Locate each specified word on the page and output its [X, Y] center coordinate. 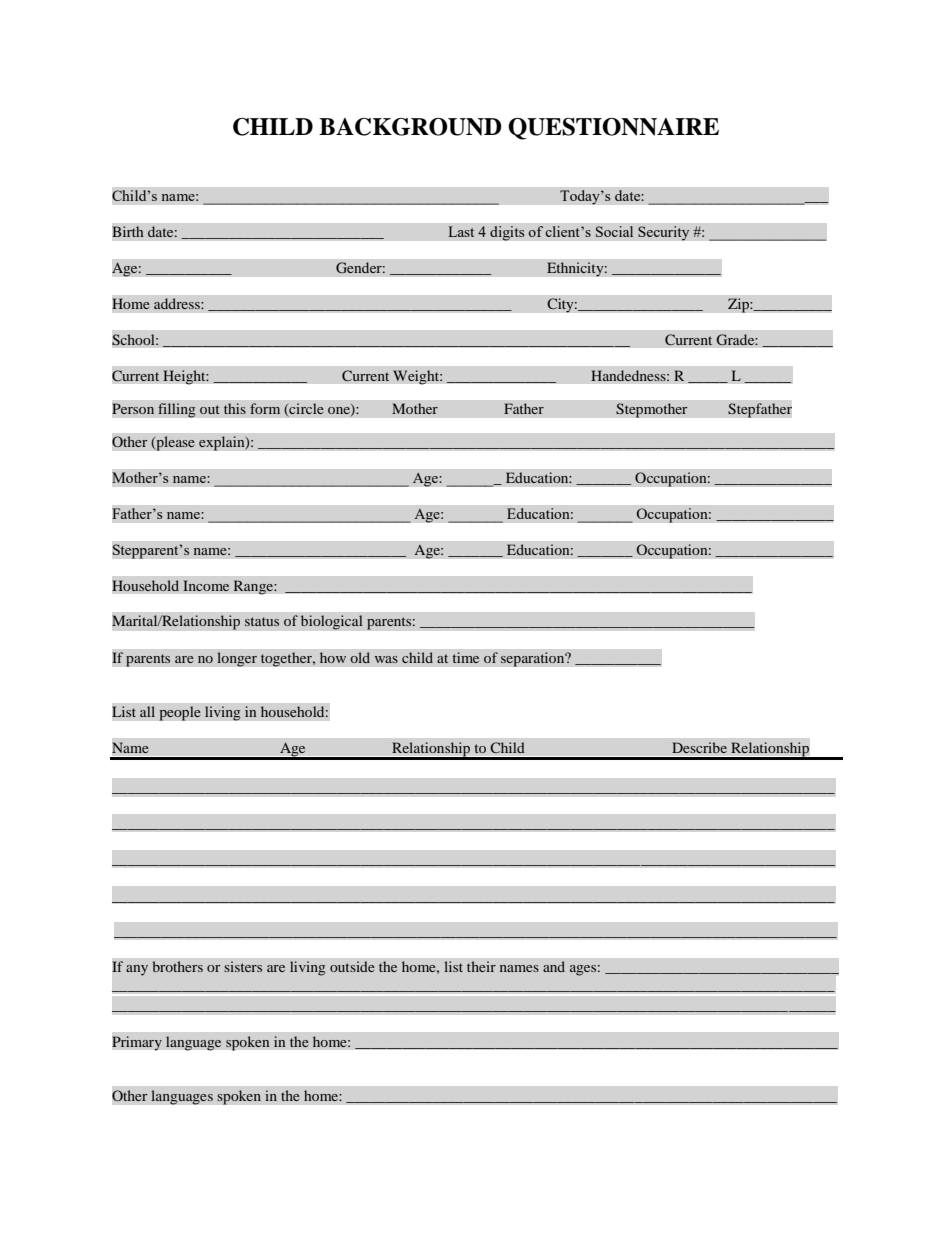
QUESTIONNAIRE [613, 129]
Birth [128, 232]
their [481, 966]
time [466, 657]
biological [331, 622]
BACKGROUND [410, 127]
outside [352, 966]
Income [206, 585]
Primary [137, 1043]
